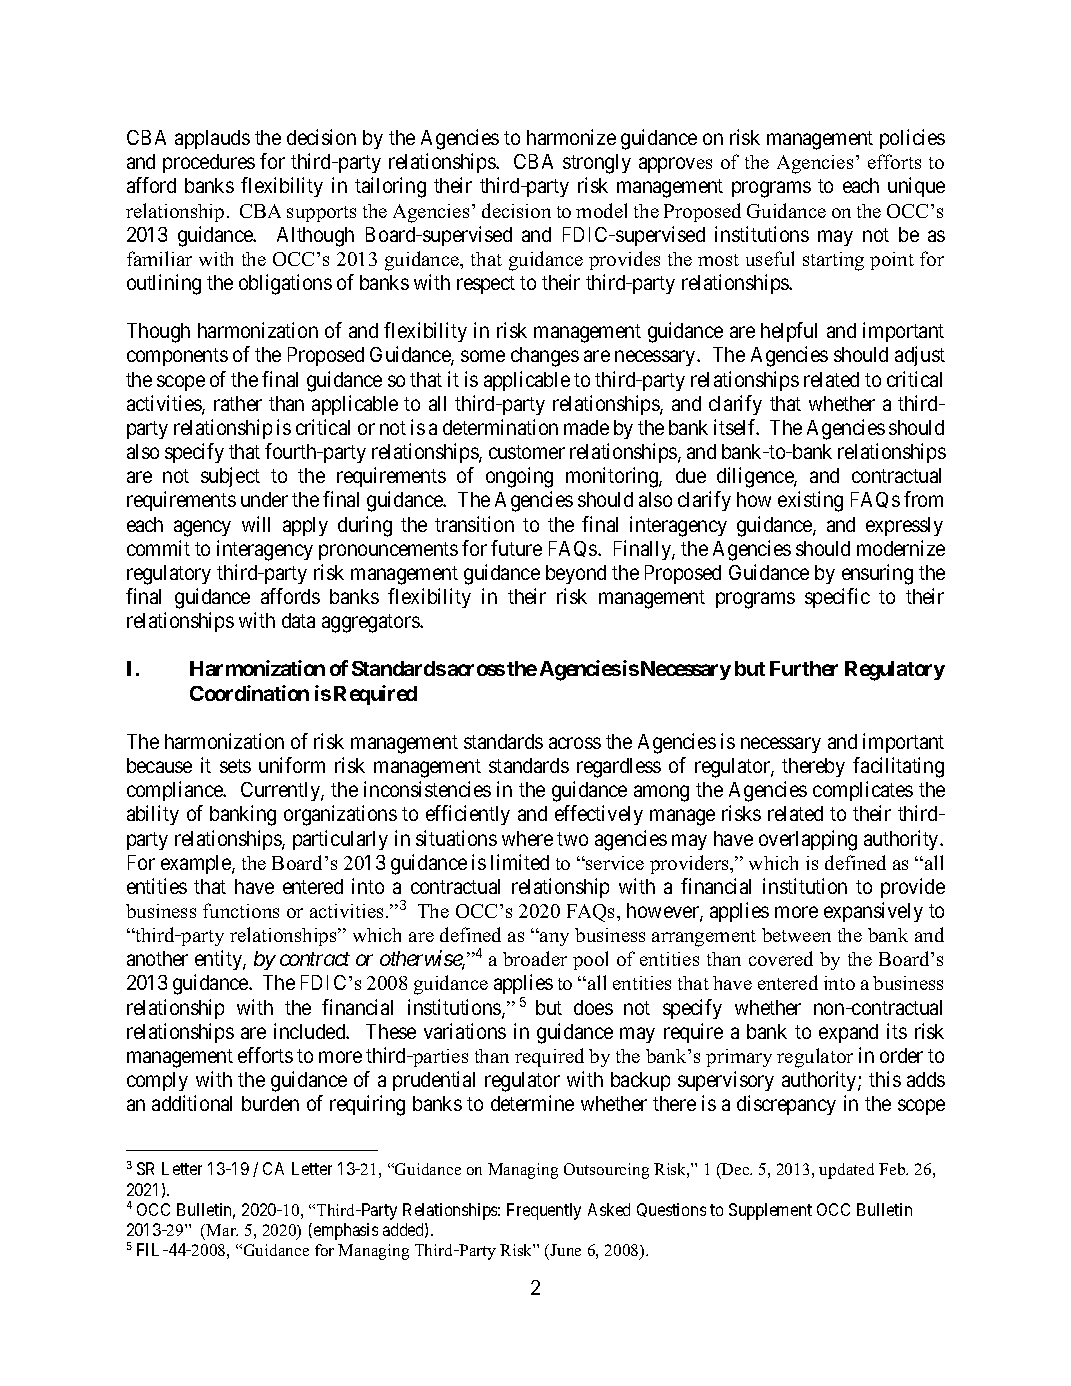  What do you see at coordinates (571, 137) in the screenshot?
I see `harmonize` at bounding box center [571, 137].
